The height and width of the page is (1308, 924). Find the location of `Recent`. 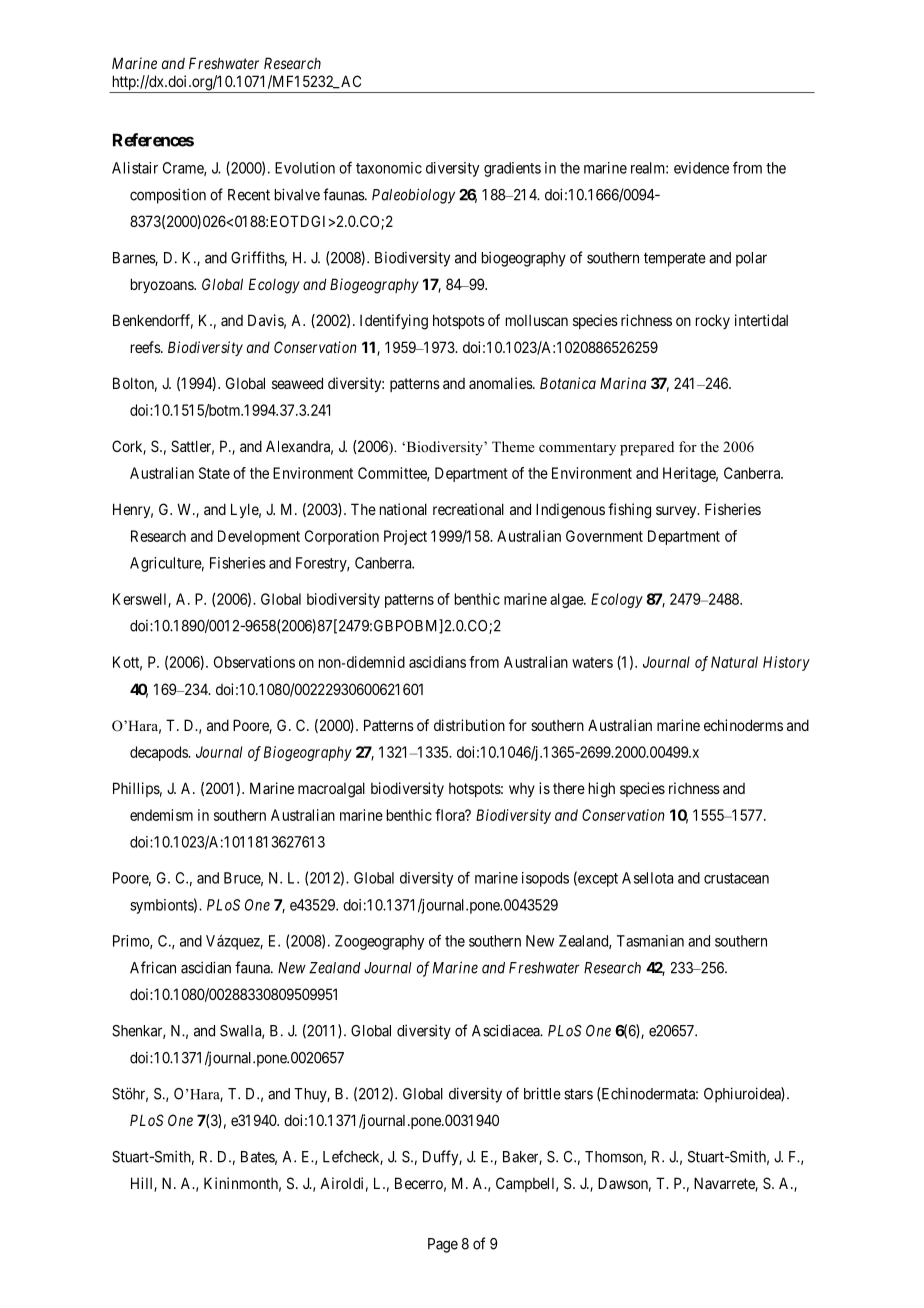

Recent is located at coordinates (249, 195).
